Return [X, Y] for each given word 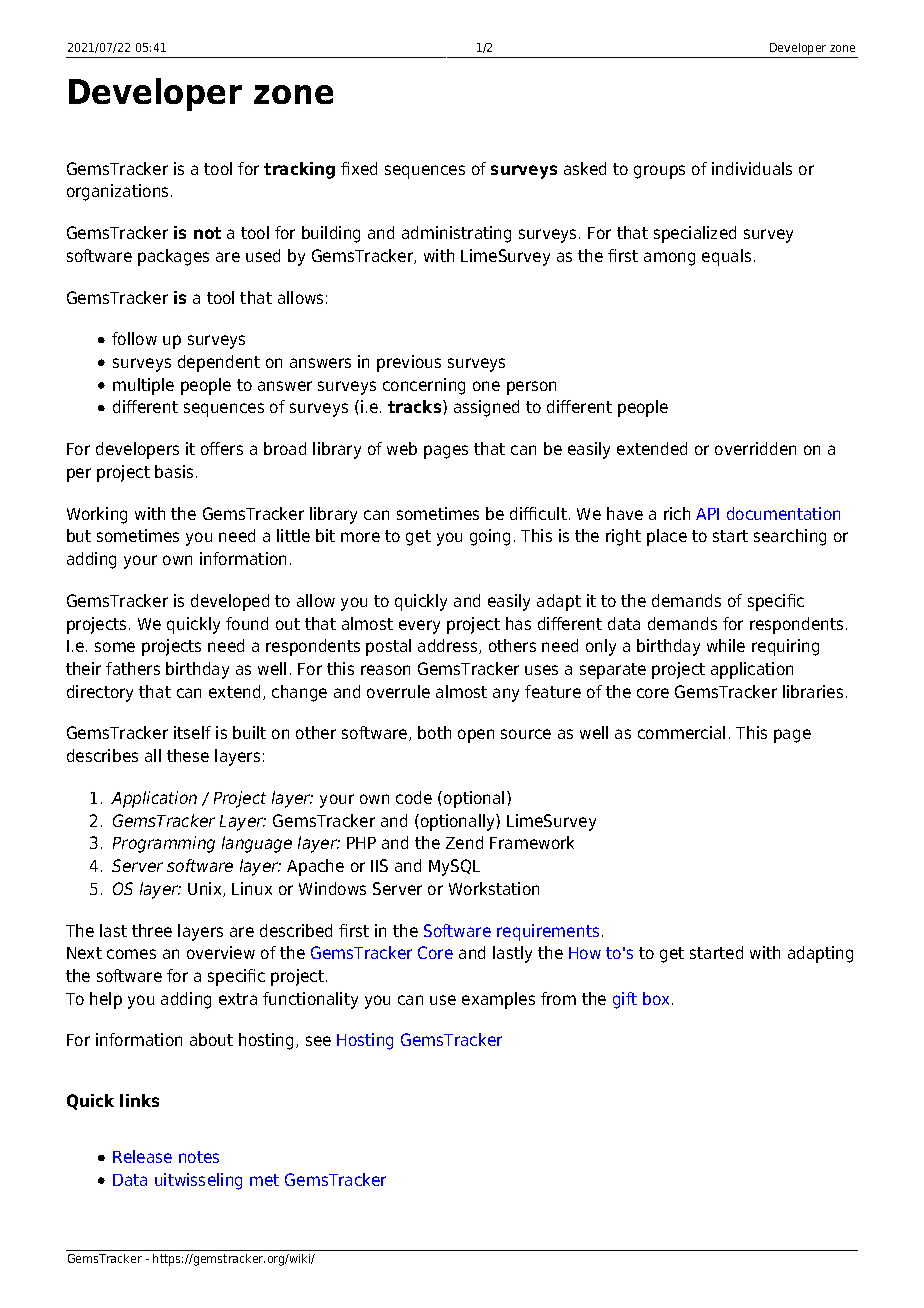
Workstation [494, 888]
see [318, 1041]
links [139, 1100]
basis [174, 471]
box [658, 998]
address [449, 646]
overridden [755, 448]
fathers [133, 668]
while [726, 645]
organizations [117, 192]
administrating [456, 234]
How [585, 953]
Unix [206, 889]
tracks [416, 406]
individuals [752, 168]
